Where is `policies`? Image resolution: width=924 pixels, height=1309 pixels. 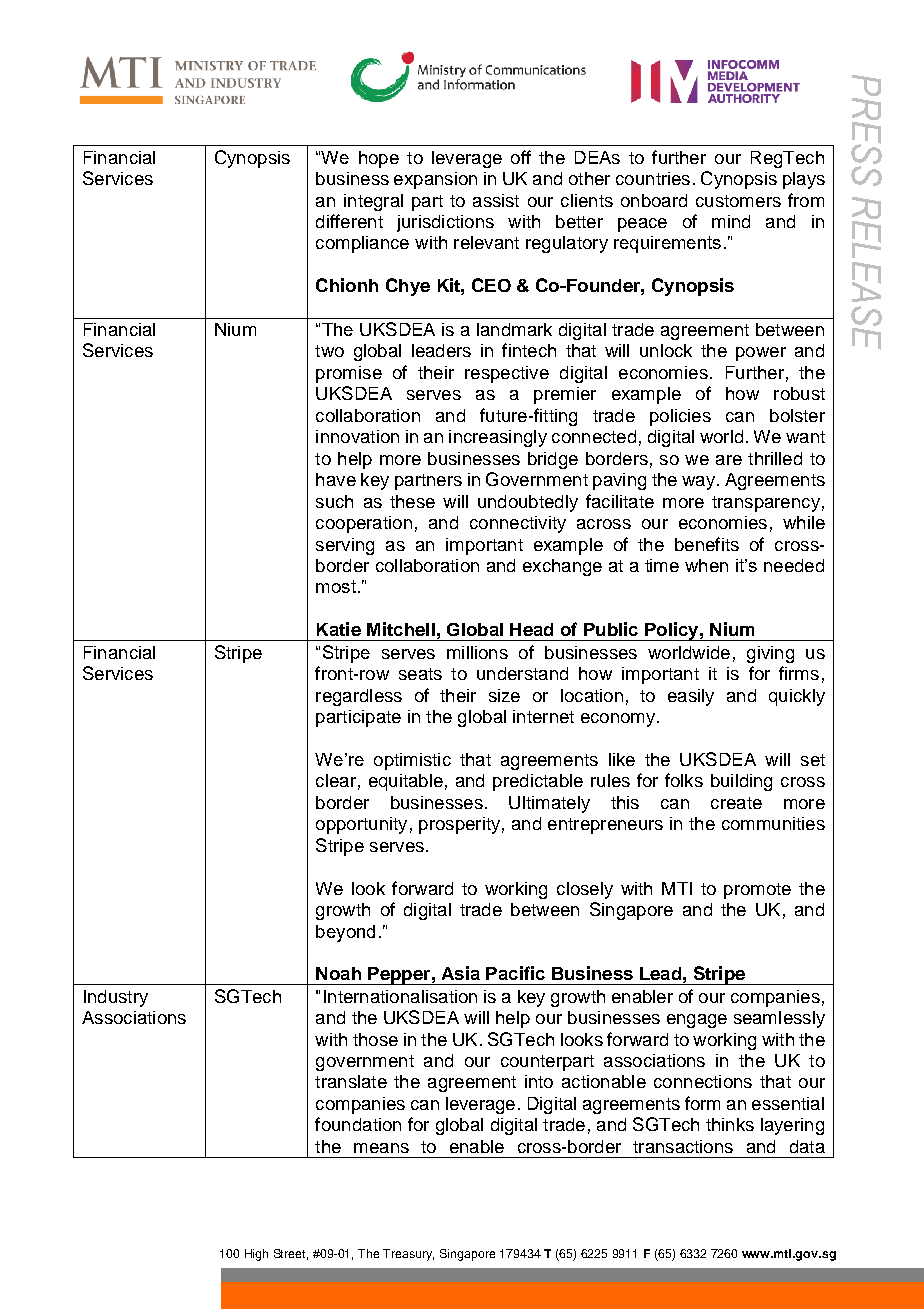
policies is located at coordinates (680, 417).
